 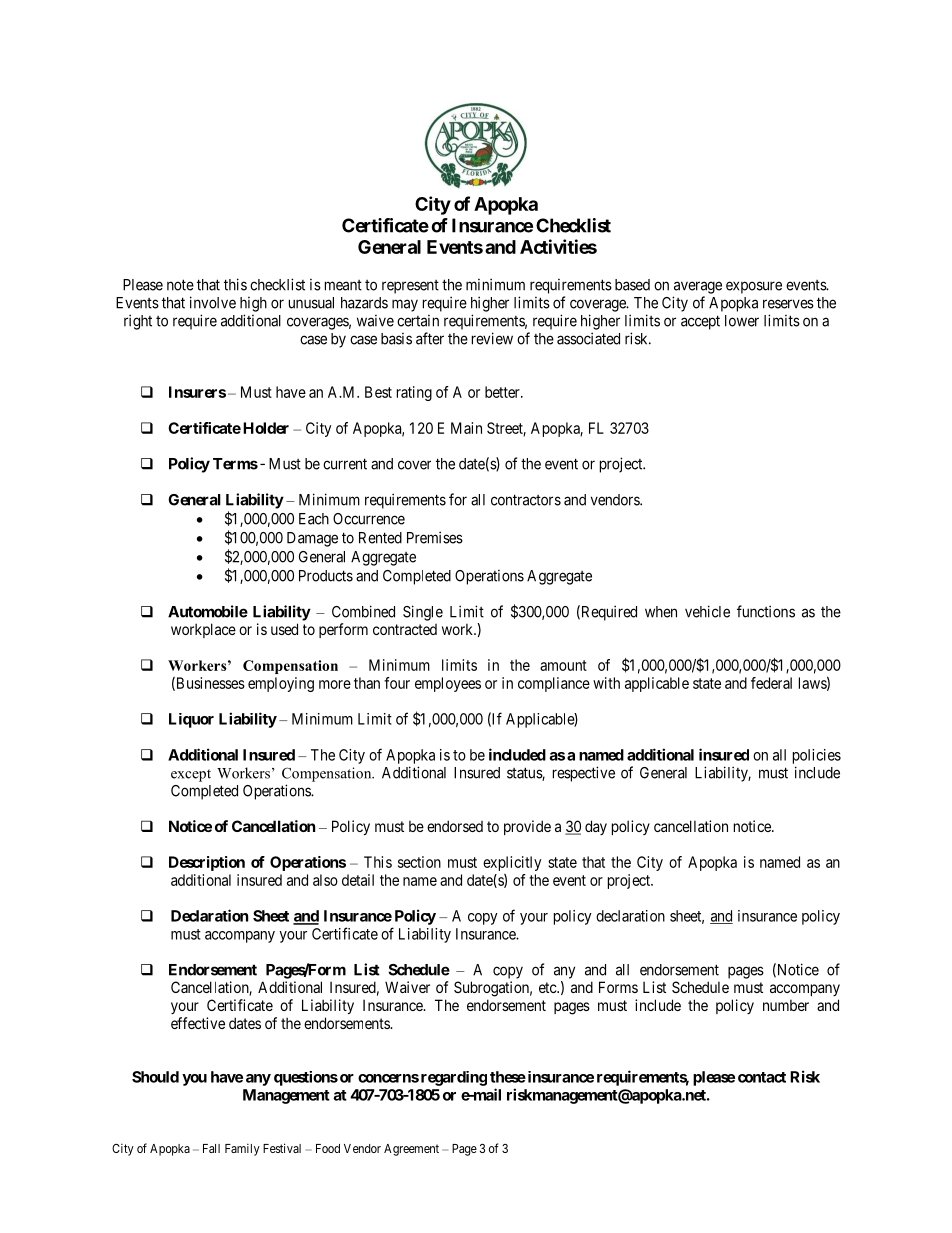 I want to click on Description, so click(x=207, y=863).
